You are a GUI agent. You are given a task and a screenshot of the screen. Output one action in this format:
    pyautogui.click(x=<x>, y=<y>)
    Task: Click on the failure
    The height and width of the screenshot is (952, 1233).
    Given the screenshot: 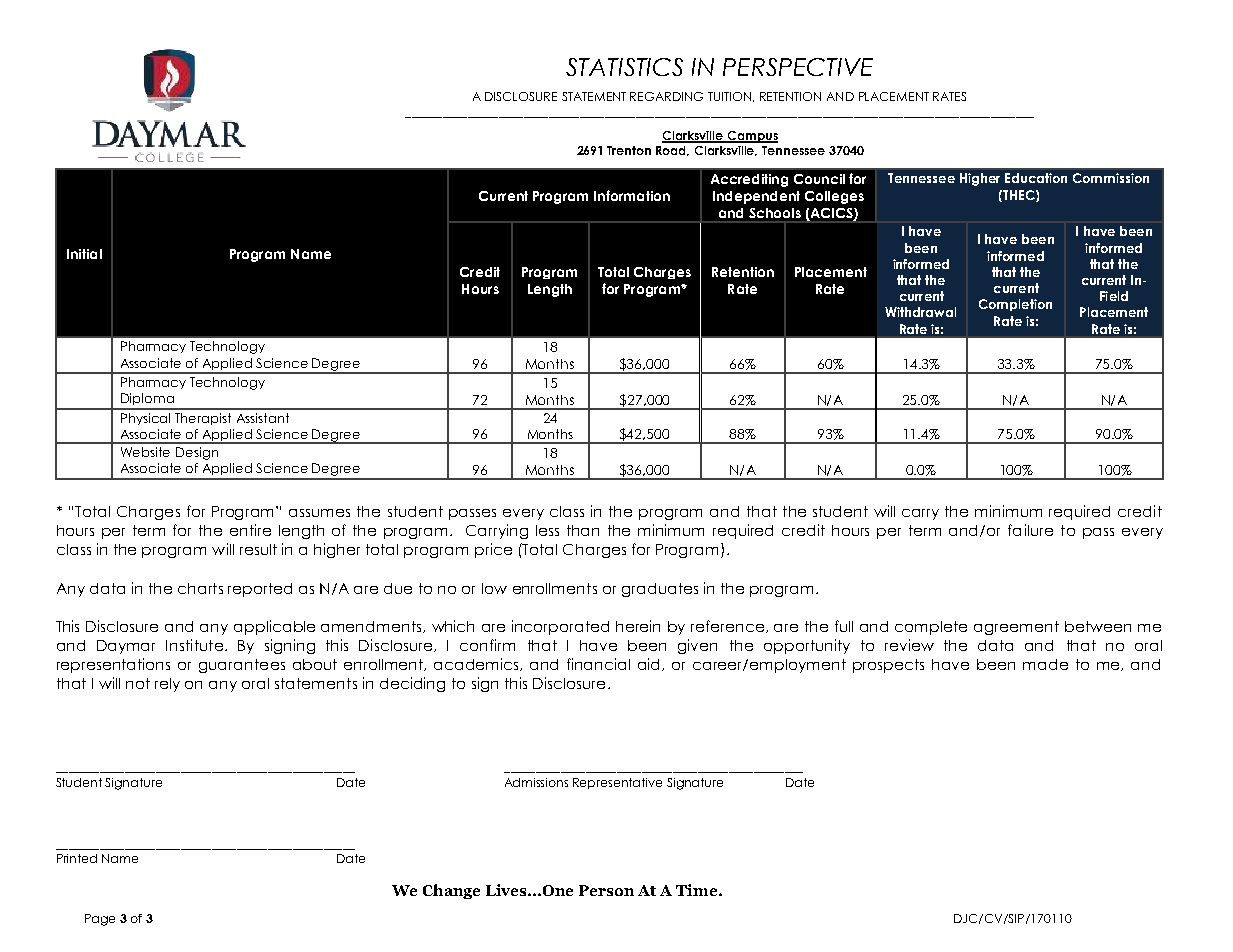 What is the action you would take?
    pyautogui.click(x=1030, y=530)
